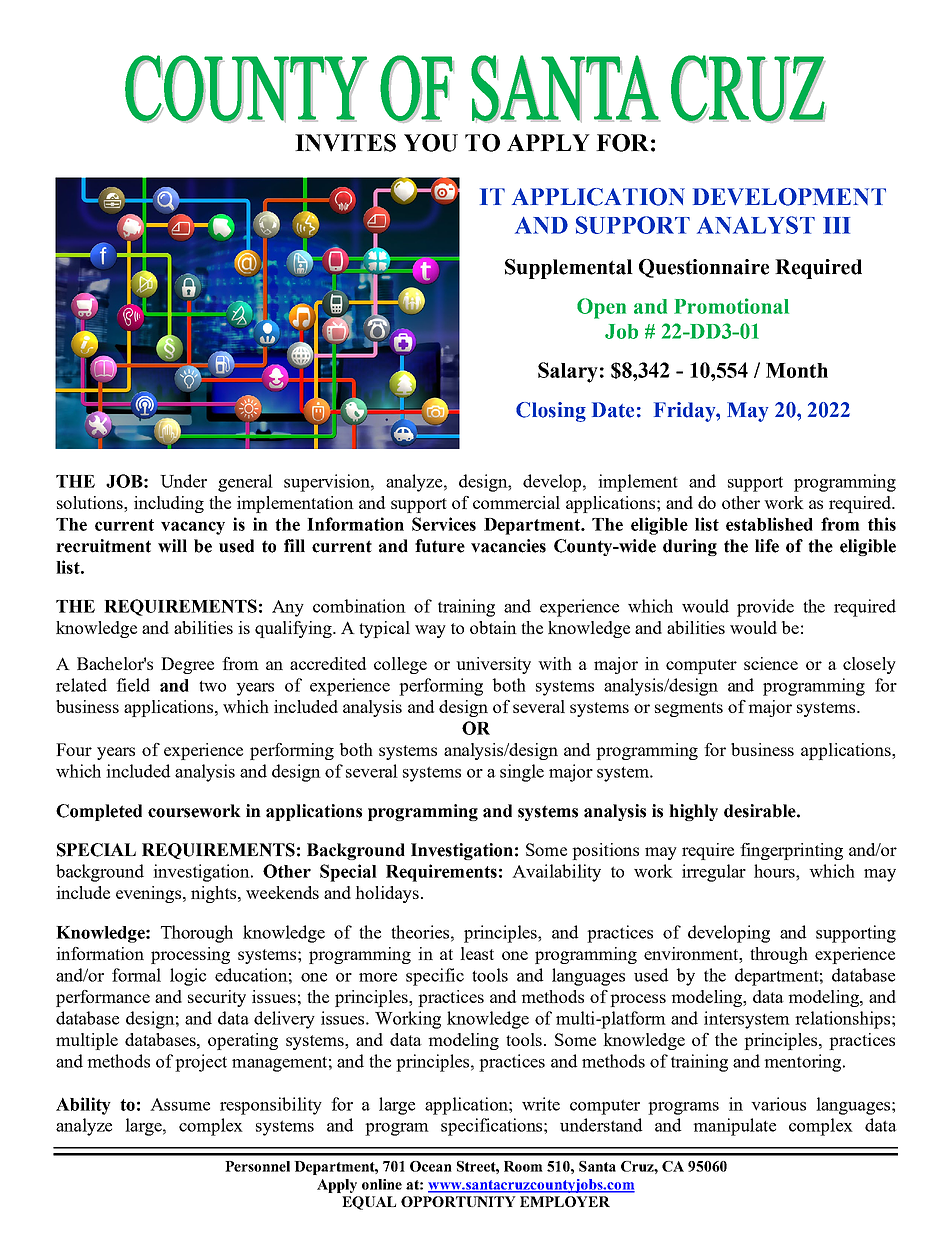 This page has width=952, height=1233. Describe the element at coordinates (345, 143) in the page. I see `INVITES` at that location.
